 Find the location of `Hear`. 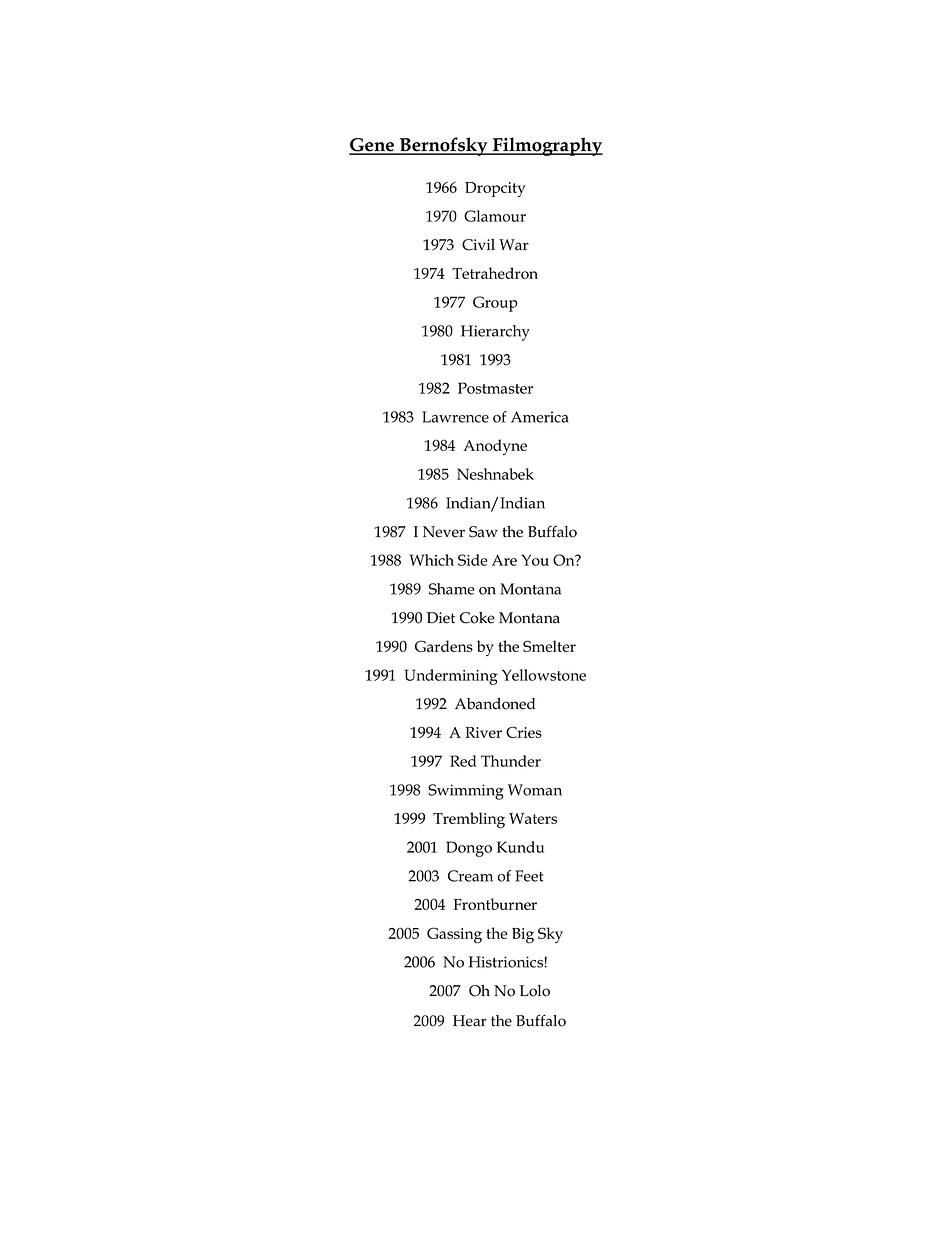

Hear is located at coordinates (470, 1021).
